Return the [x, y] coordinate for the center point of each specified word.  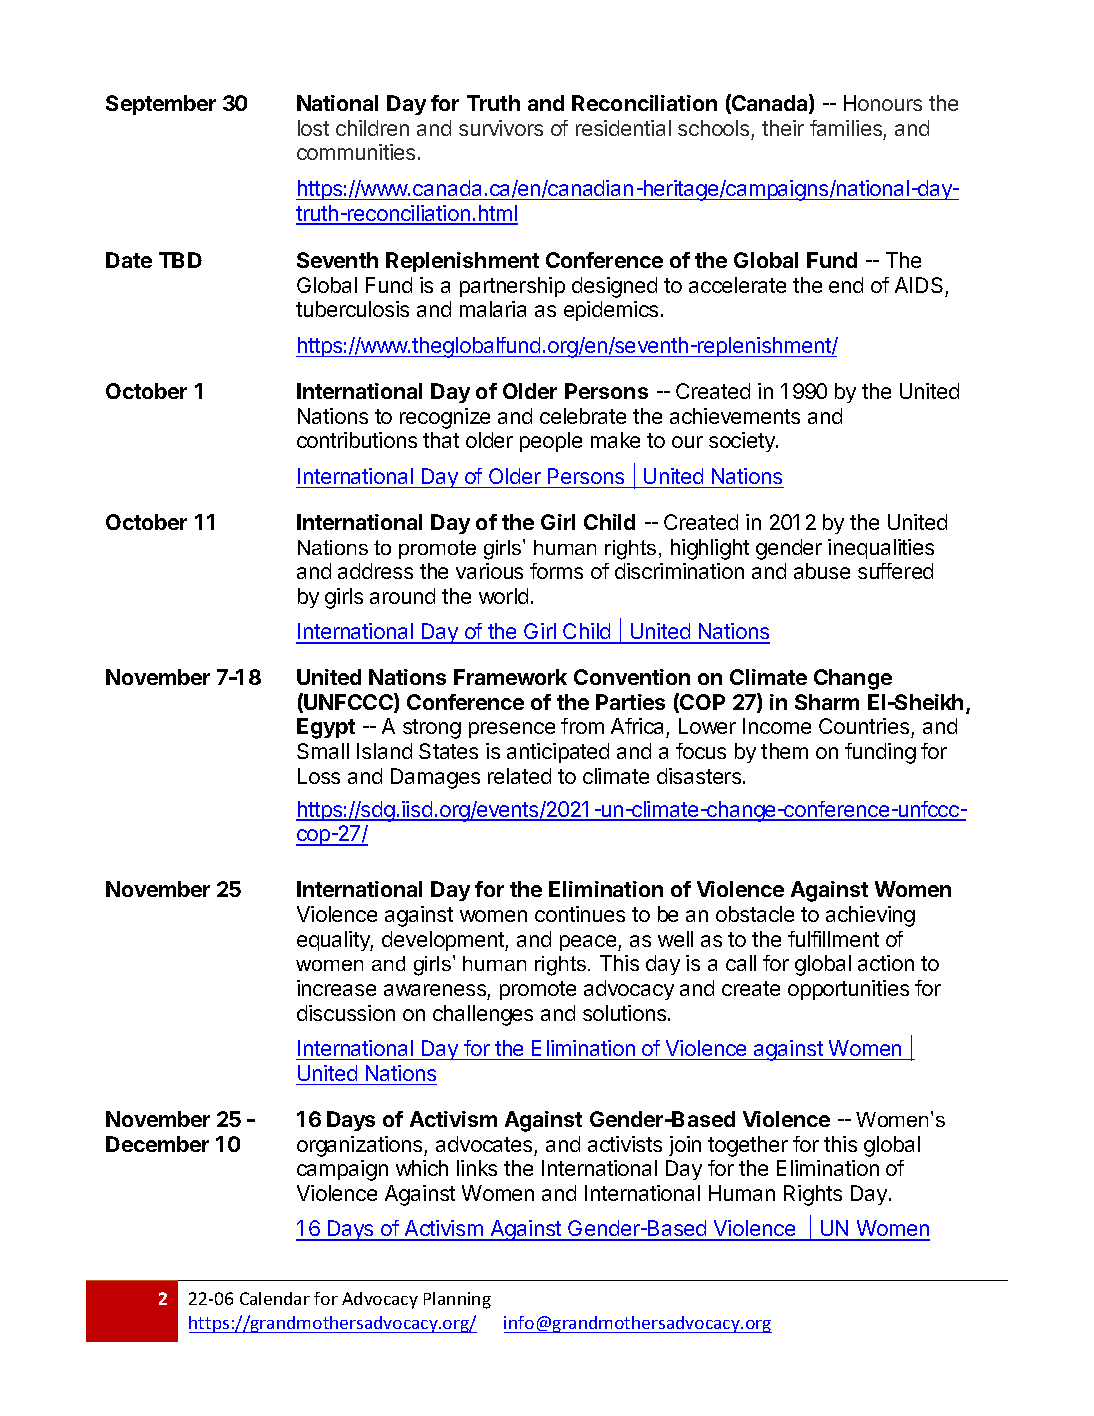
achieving [870, 916]
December [157, 1144]
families [846, 128]
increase [336, 988]
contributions [357, 440]
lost [313, 128]
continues [580, 914]
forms [556, 571]
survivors [501, 128]
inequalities [881, 549]
